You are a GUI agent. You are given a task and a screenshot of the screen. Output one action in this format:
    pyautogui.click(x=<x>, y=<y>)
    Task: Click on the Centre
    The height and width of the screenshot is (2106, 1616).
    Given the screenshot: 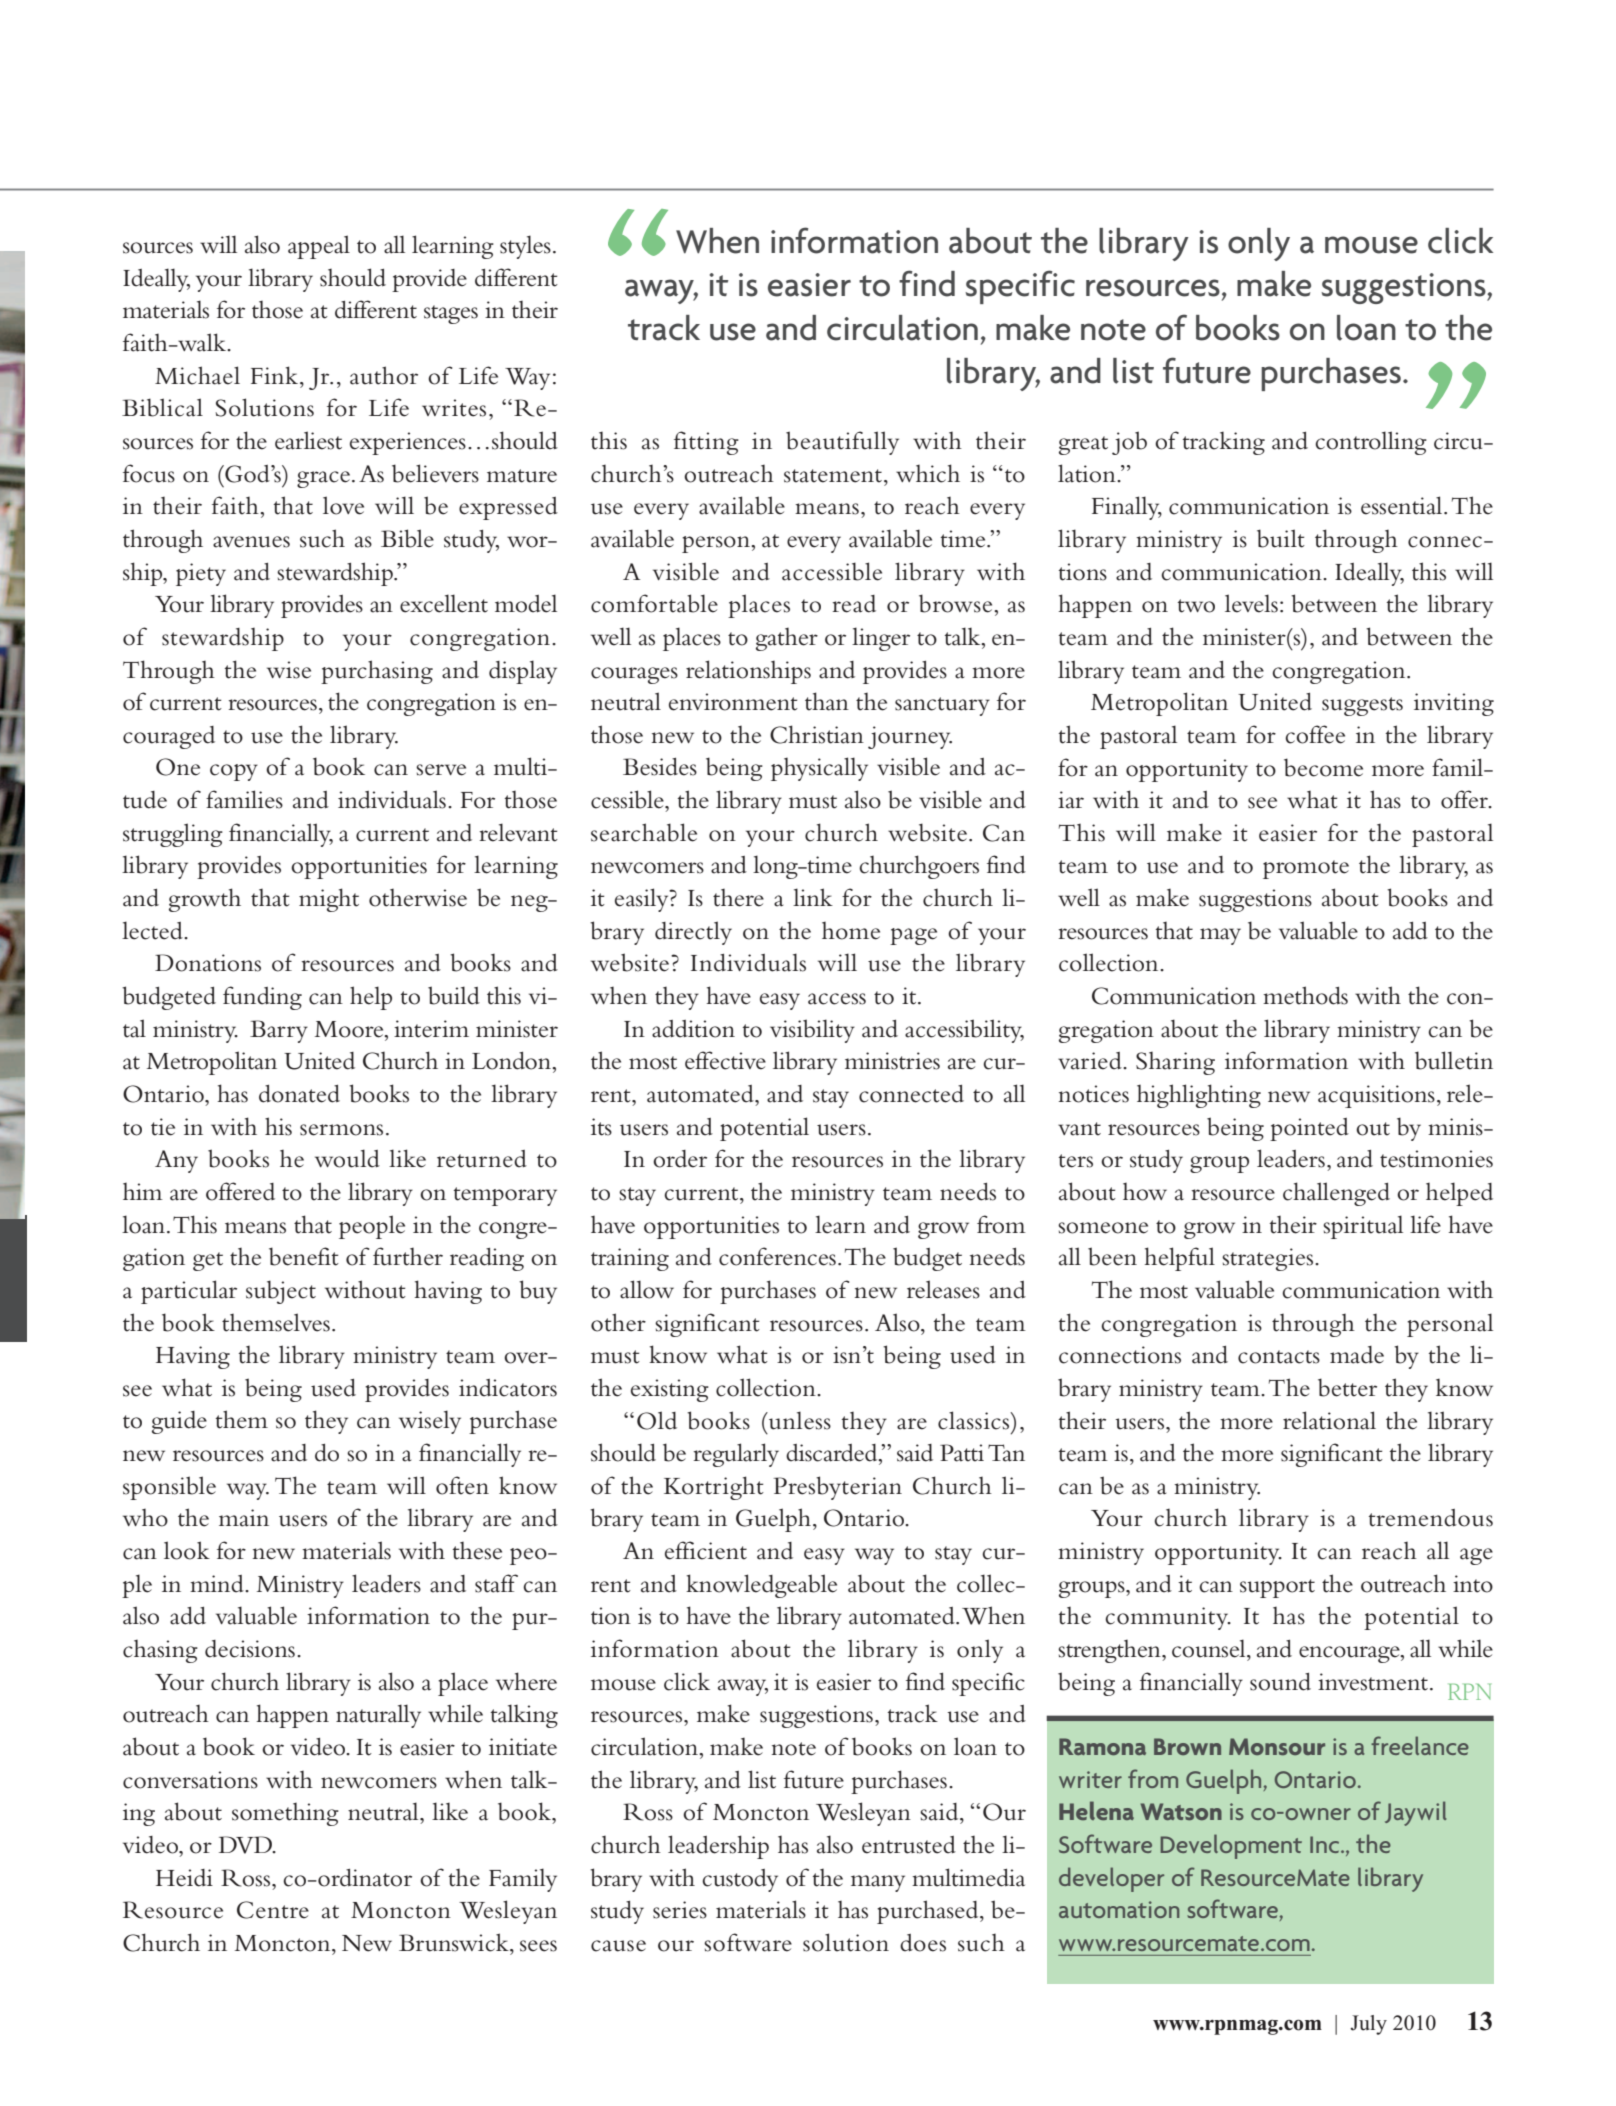 What is the action you would take?
    pyautogui.click(x=273, y=1910)
